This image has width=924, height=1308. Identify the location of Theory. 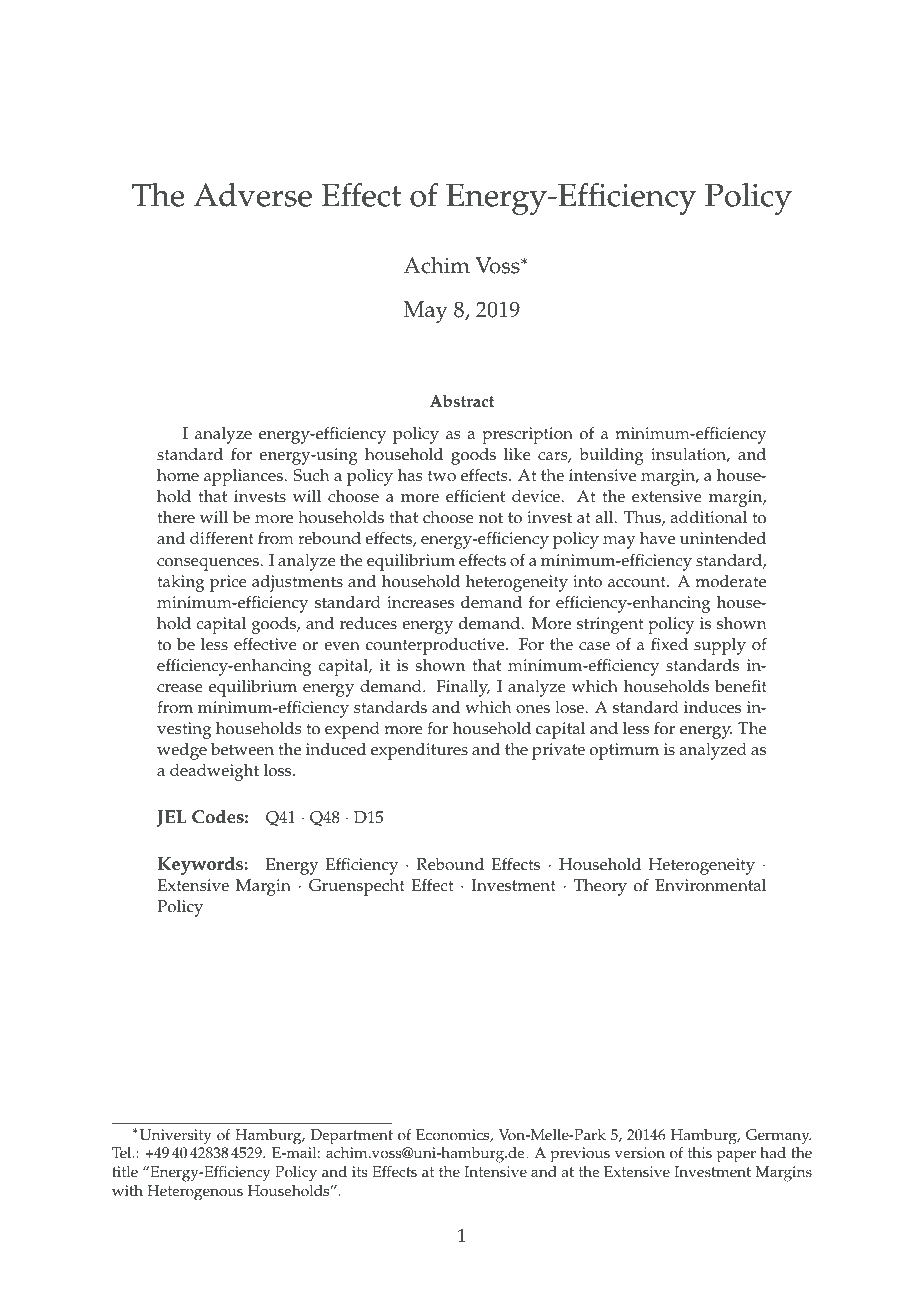
(600, 887).
